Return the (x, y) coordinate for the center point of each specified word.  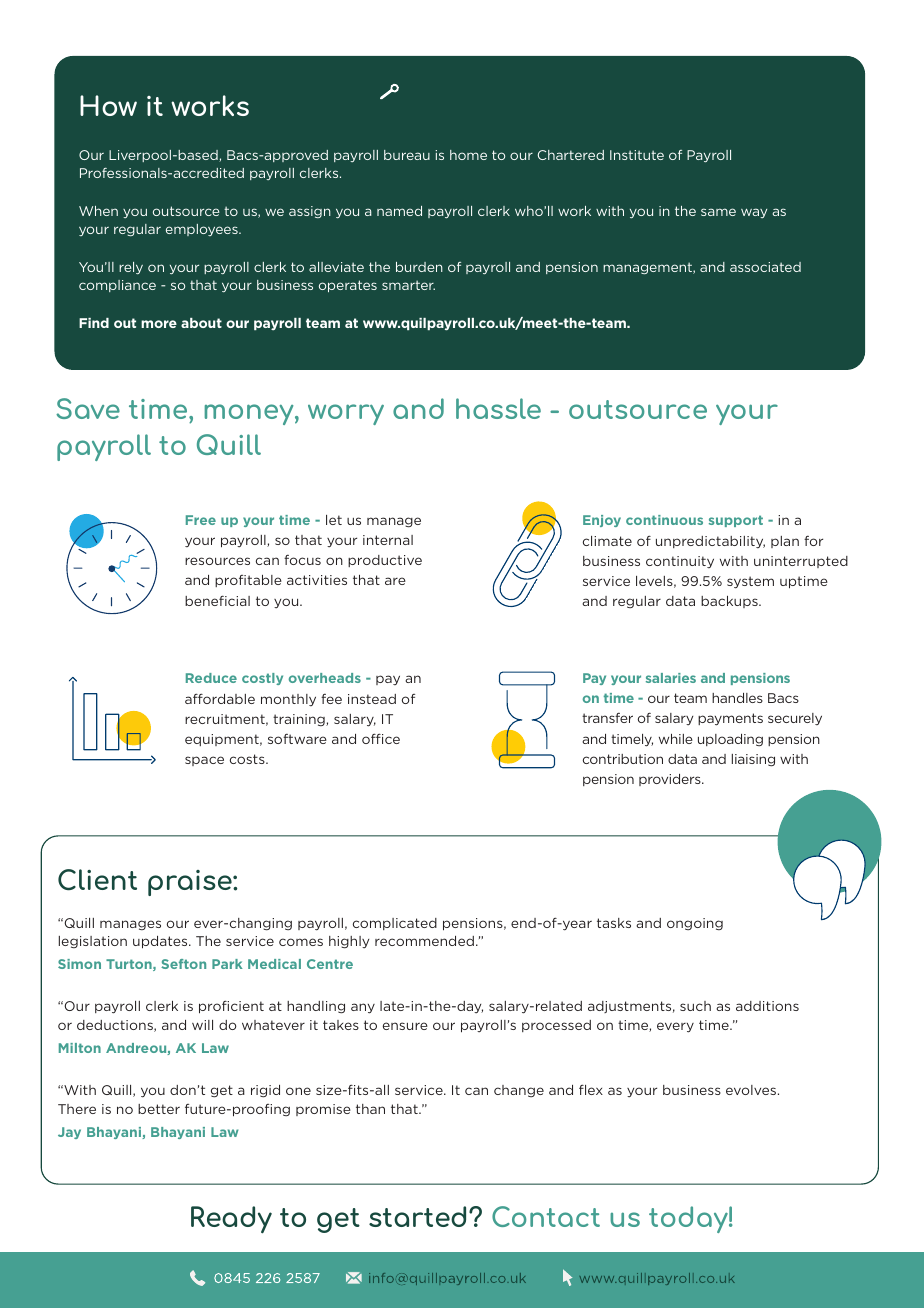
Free (201, 520)
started (417, 1216)
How (108, 105)
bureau (407, 155)
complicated (395, 924)
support (736, 521)
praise (191, 883)
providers (671, 780)
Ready (231, 1220)
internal (388, 540)
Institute (637, 155)
